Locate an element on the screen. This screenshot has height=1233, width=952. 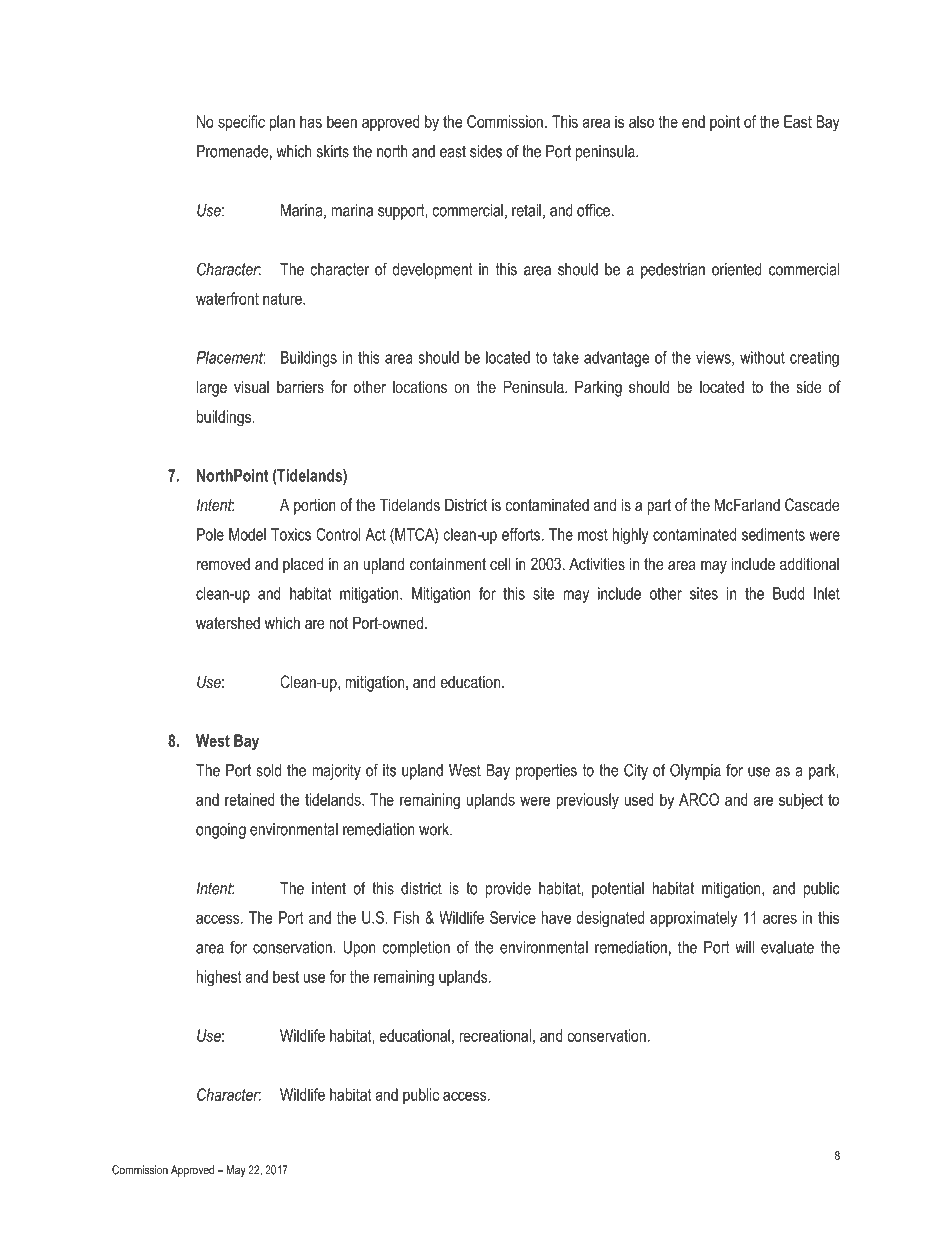
retail is located at coordinates (526, 210).
